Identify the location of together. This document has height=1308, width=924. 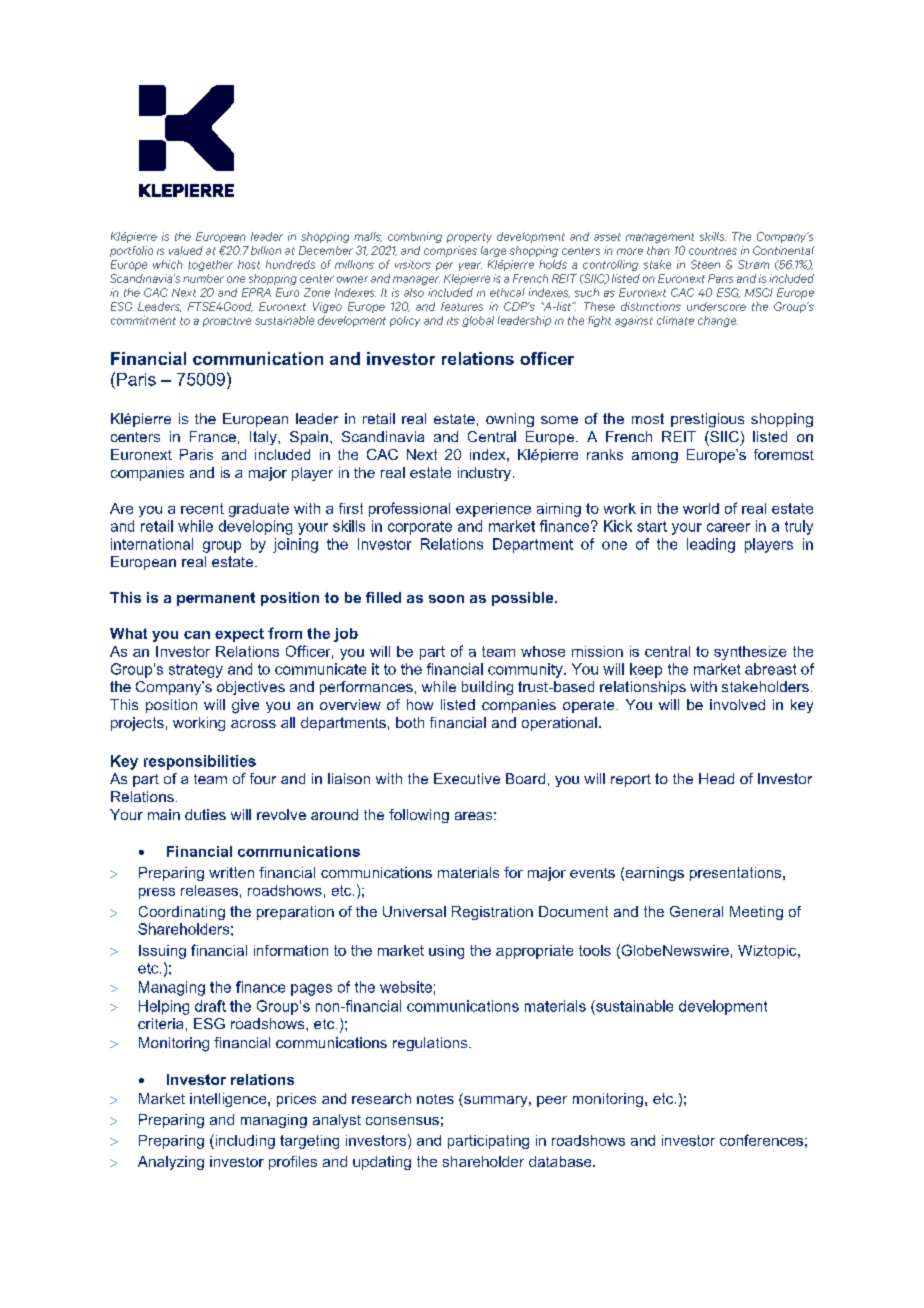
(210, 265).
